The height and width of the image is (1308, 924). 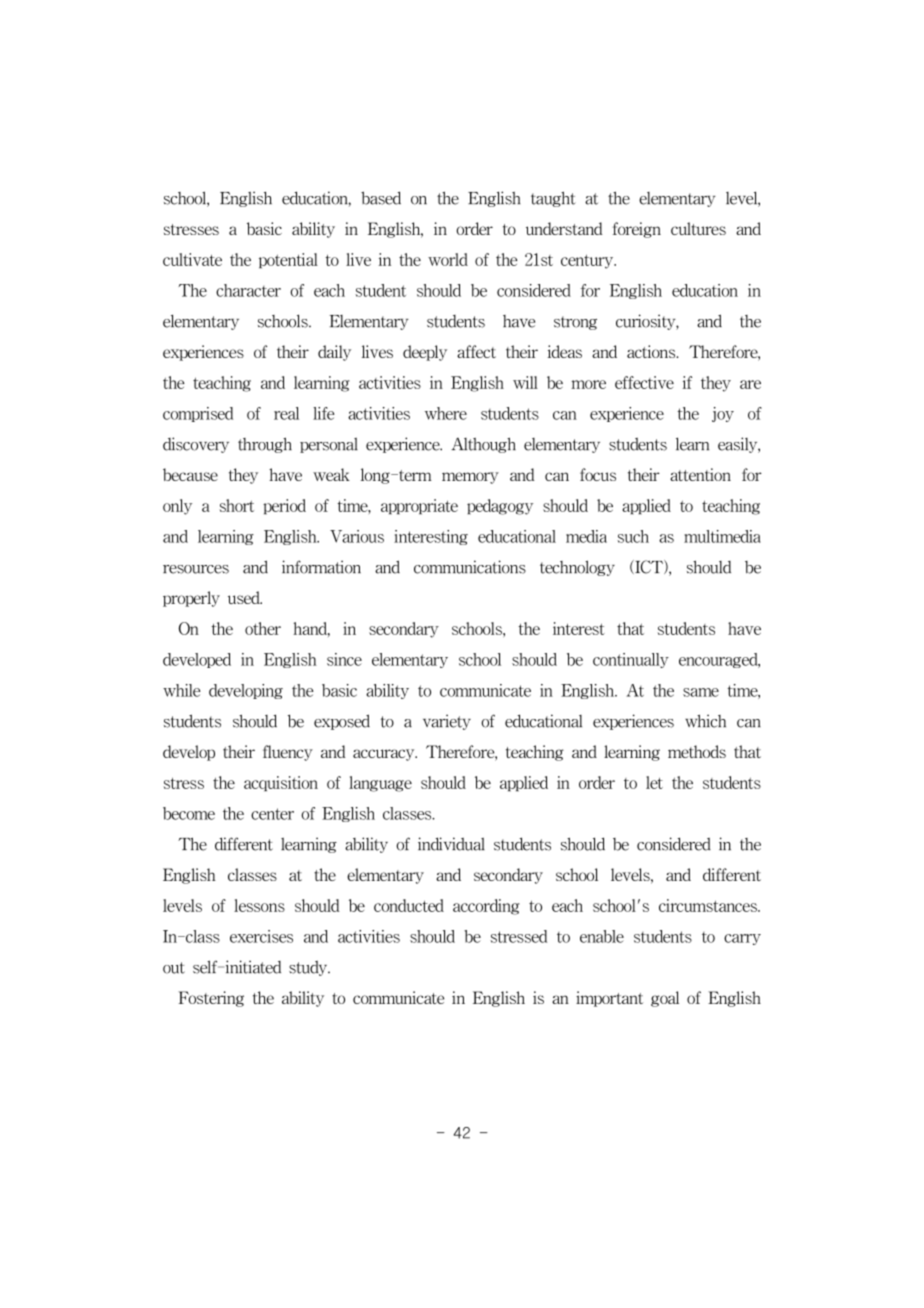 I want to click on used, so click(x=245, y=597).
